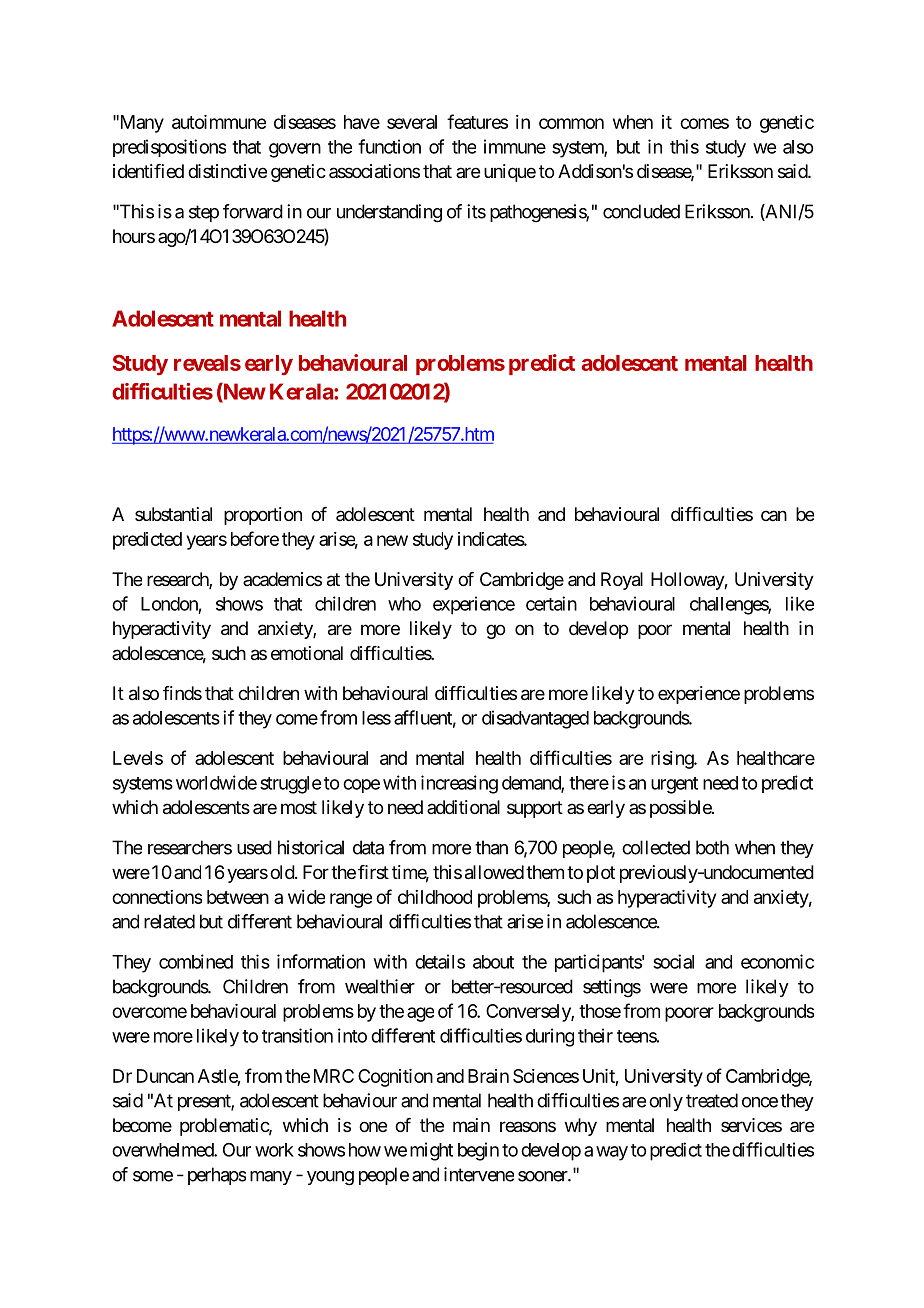  Describe the element at coordinates (412, 122) in the screenshot. I see `several` at that location.
